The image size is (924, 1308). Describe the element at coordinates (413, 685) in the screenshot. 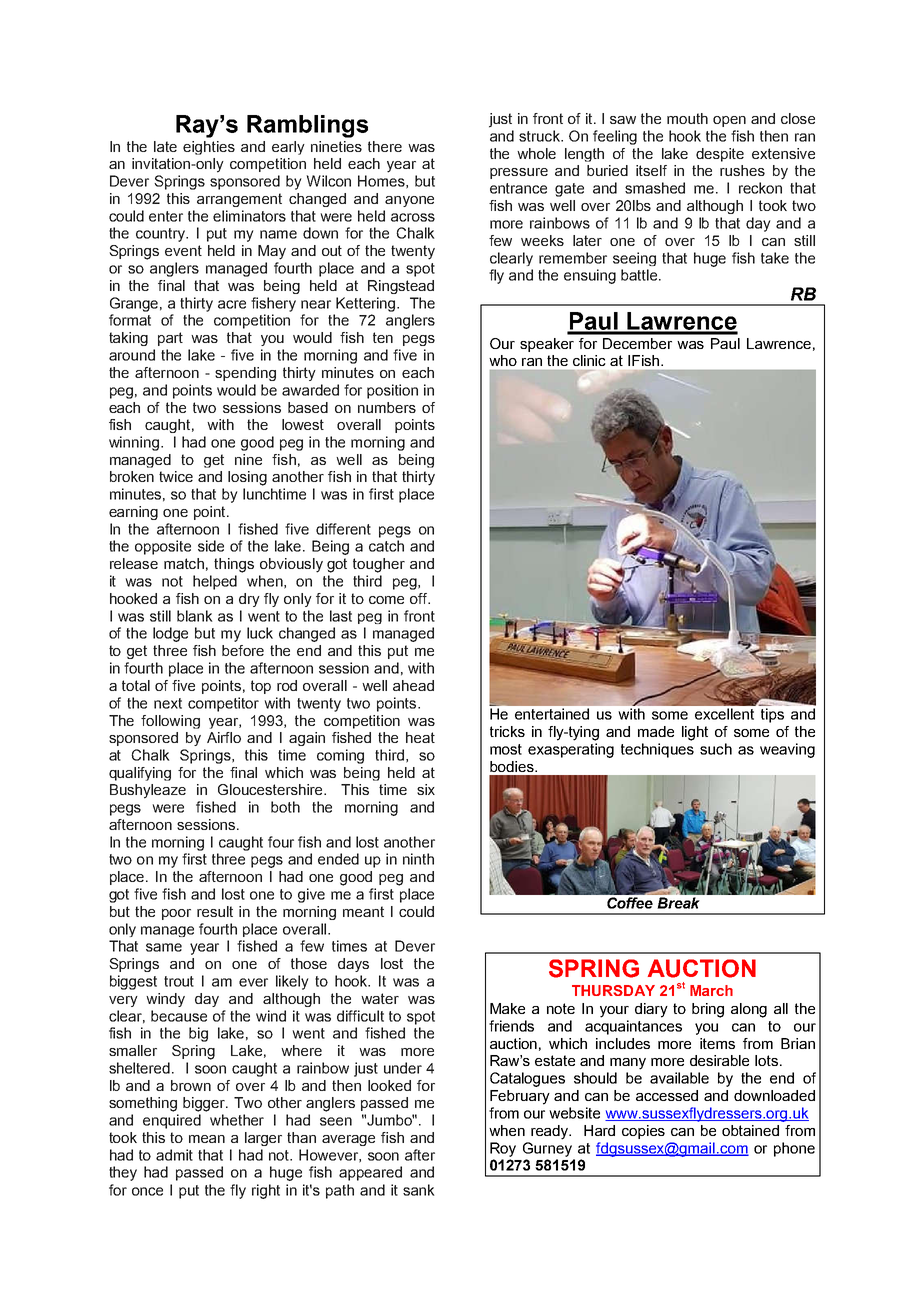

I see `ahead` at that location.
